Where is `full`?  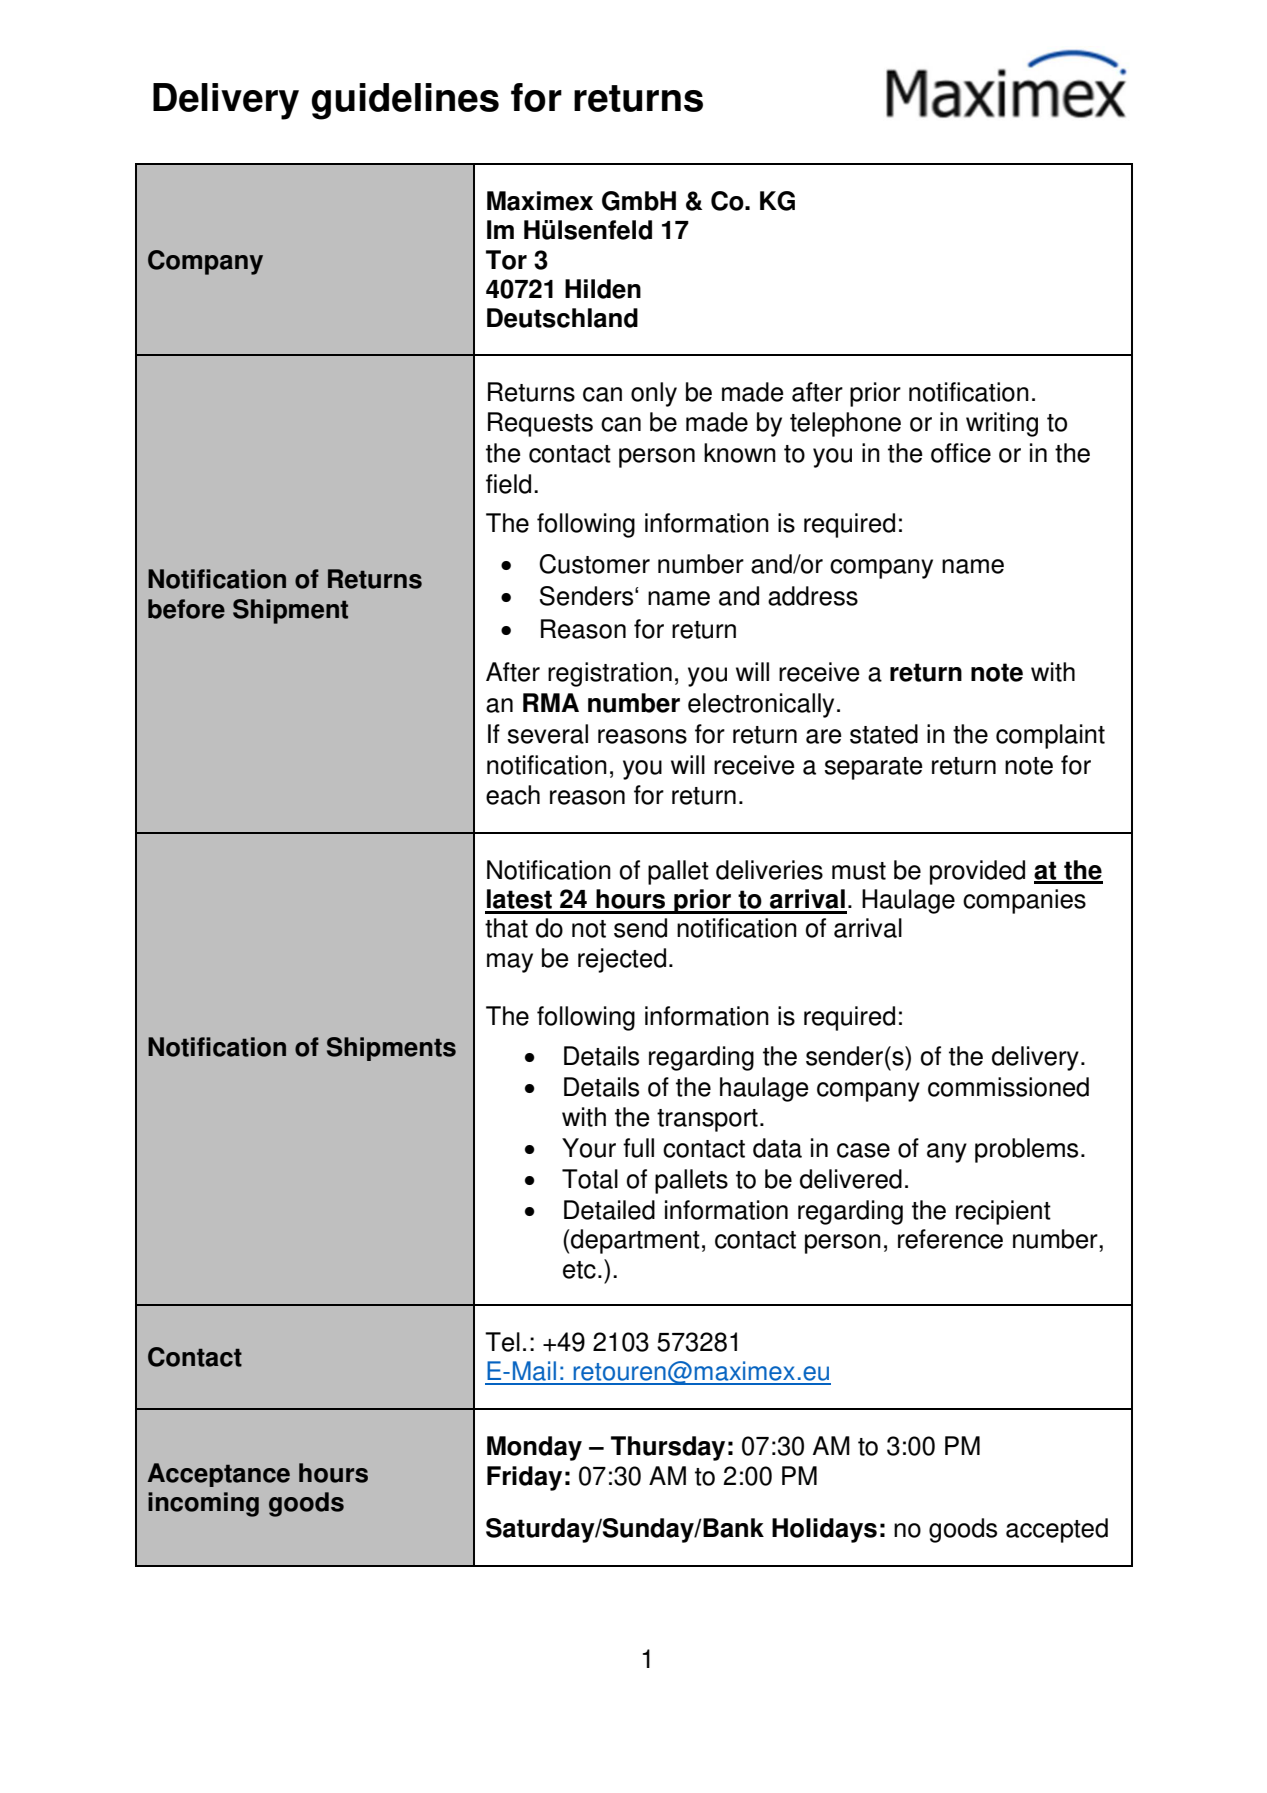 full is located at coordinates (638, 1148).
